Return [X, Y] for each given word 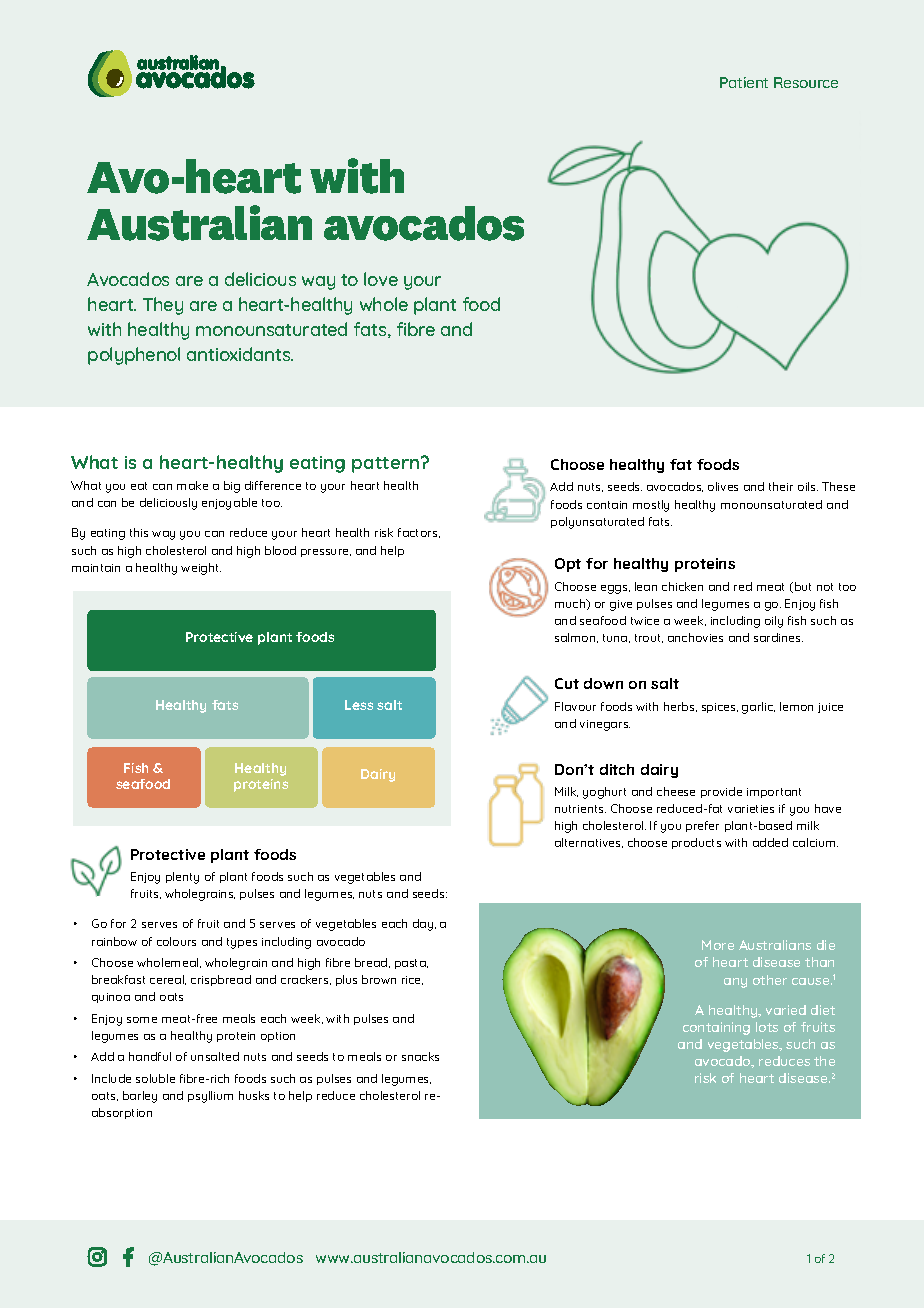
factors [419, 533]
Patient [744, 82]
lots [767, 1027]
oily [774, 622]
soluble [155, 1078]
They [163, 306]
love [381, 279]
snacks [420, 1056]
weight [201, 569]
